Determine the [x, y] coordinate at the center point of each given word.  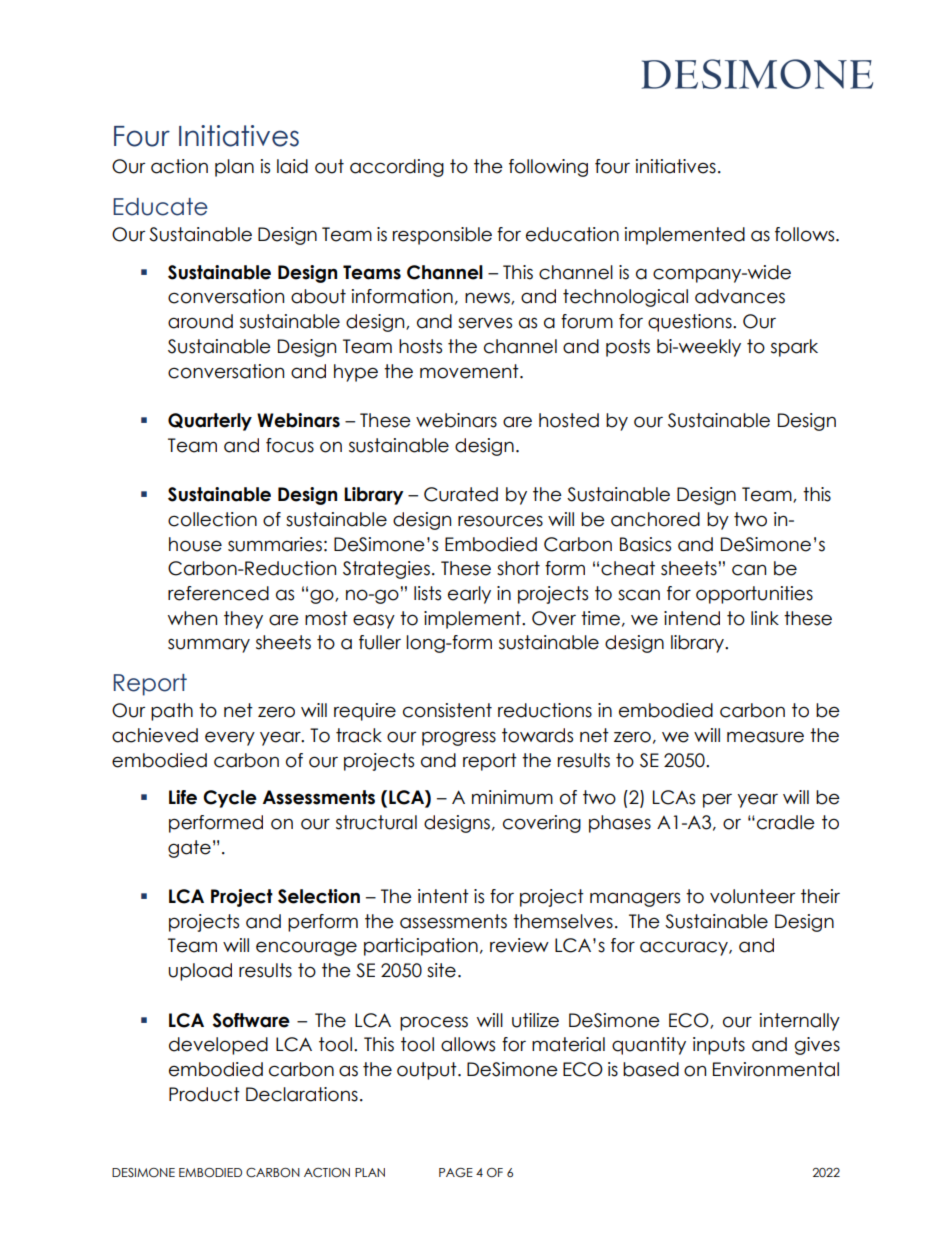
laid [292, 166]
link [765, 618]
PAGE [456, 1173]
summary [209, 645]
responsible [442, 236]
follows [806, 234]
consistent [447, 710]
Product [204, 1094]
